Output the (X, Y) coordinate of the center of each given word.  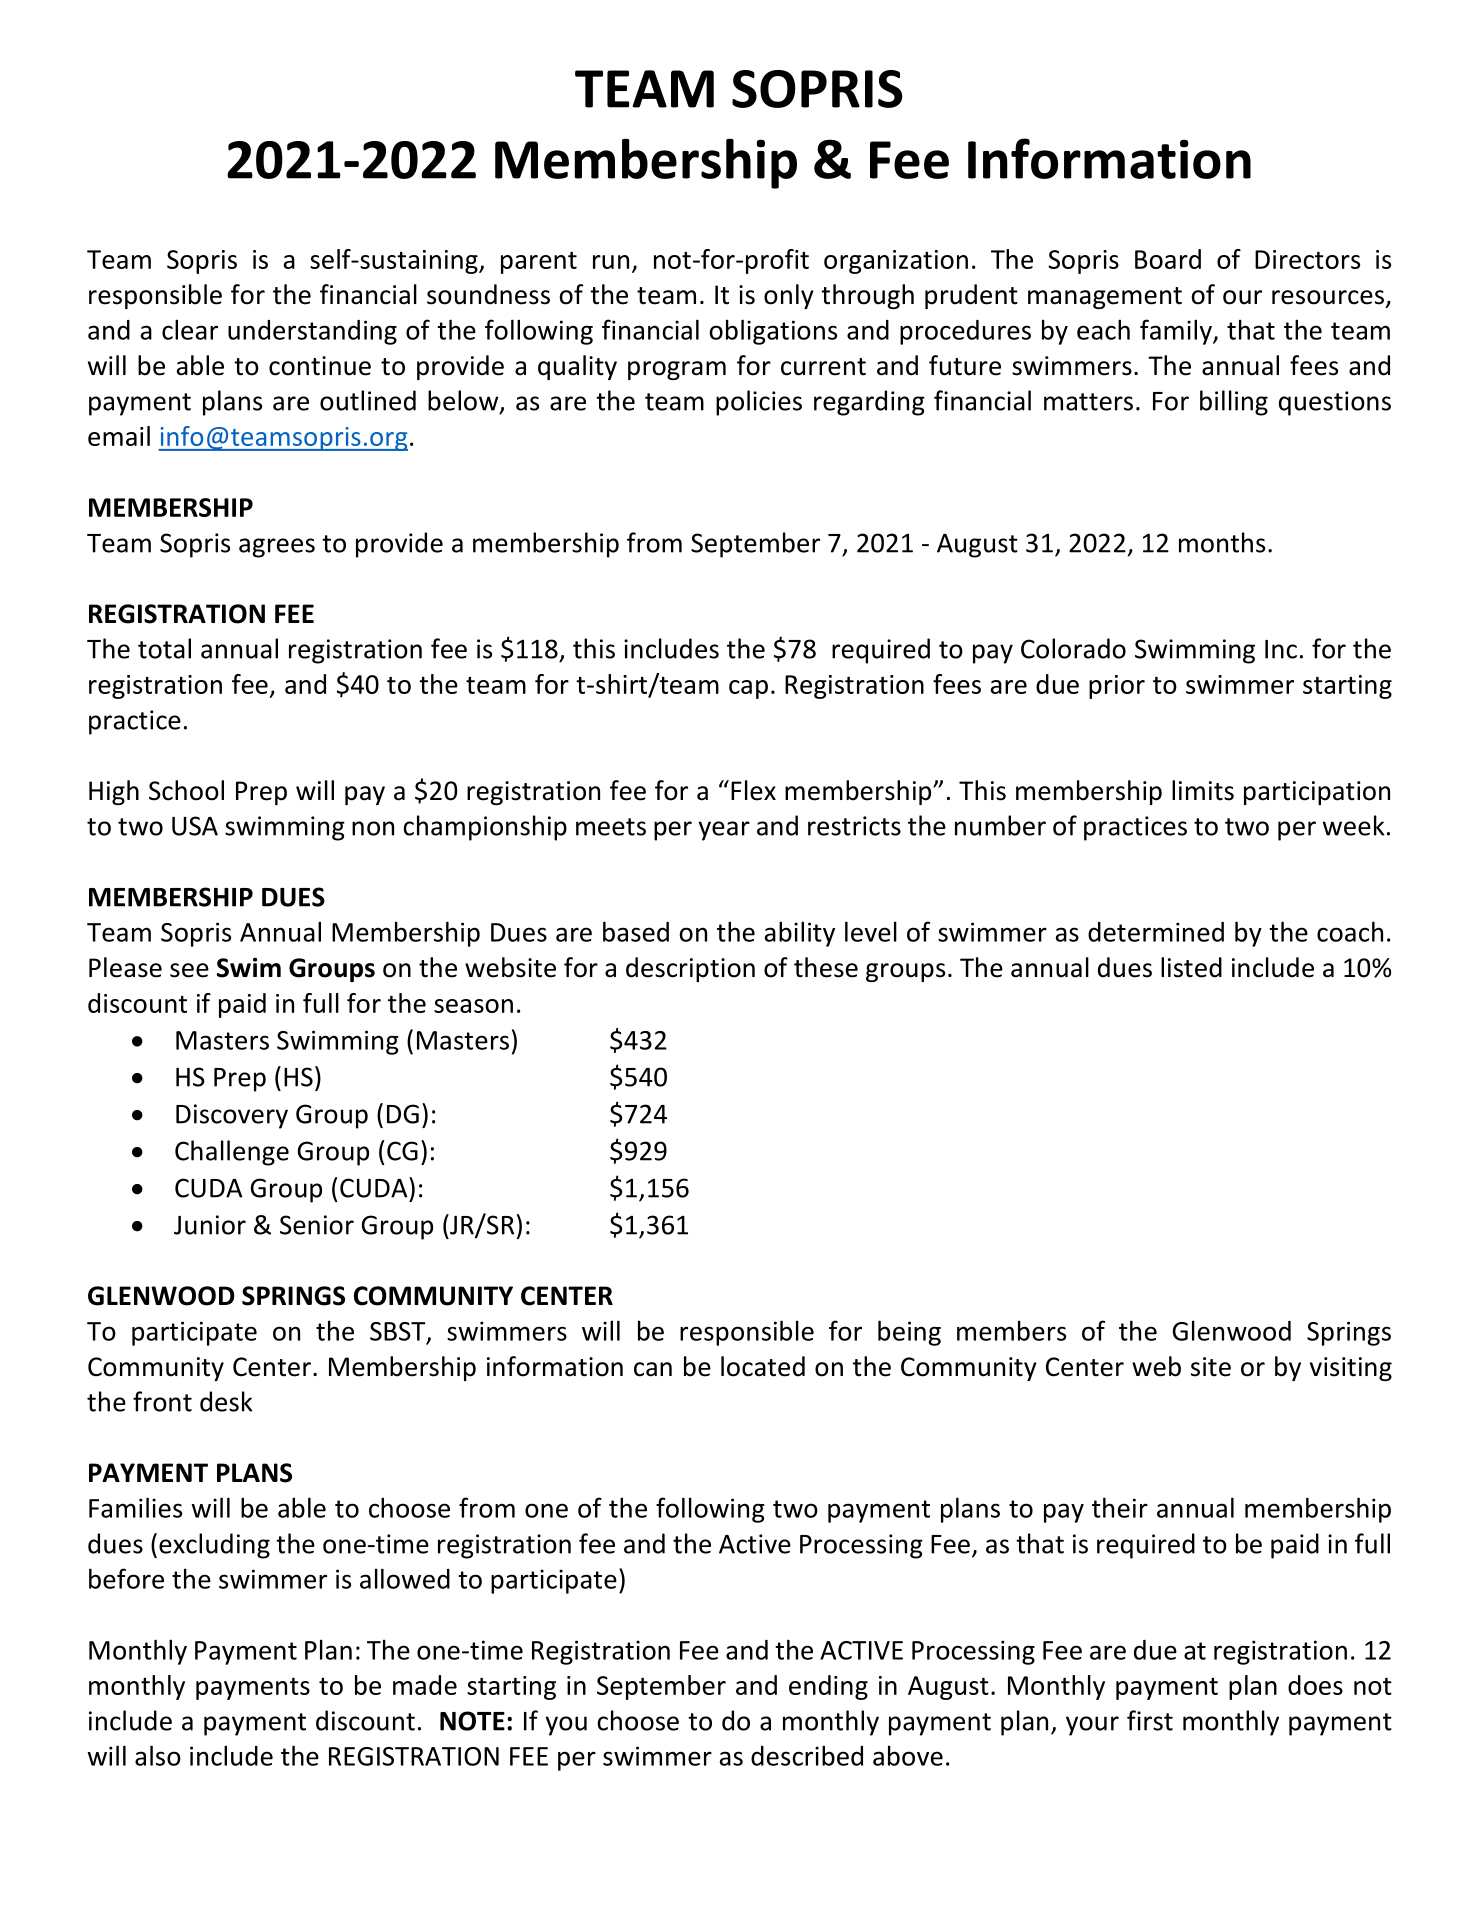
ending (828, 1687)
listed (1191, 967)
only (789, 296)
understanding (312, 332)
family (1177, 332)
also (158, 1755)
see (189, 970)
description (690, 969)
